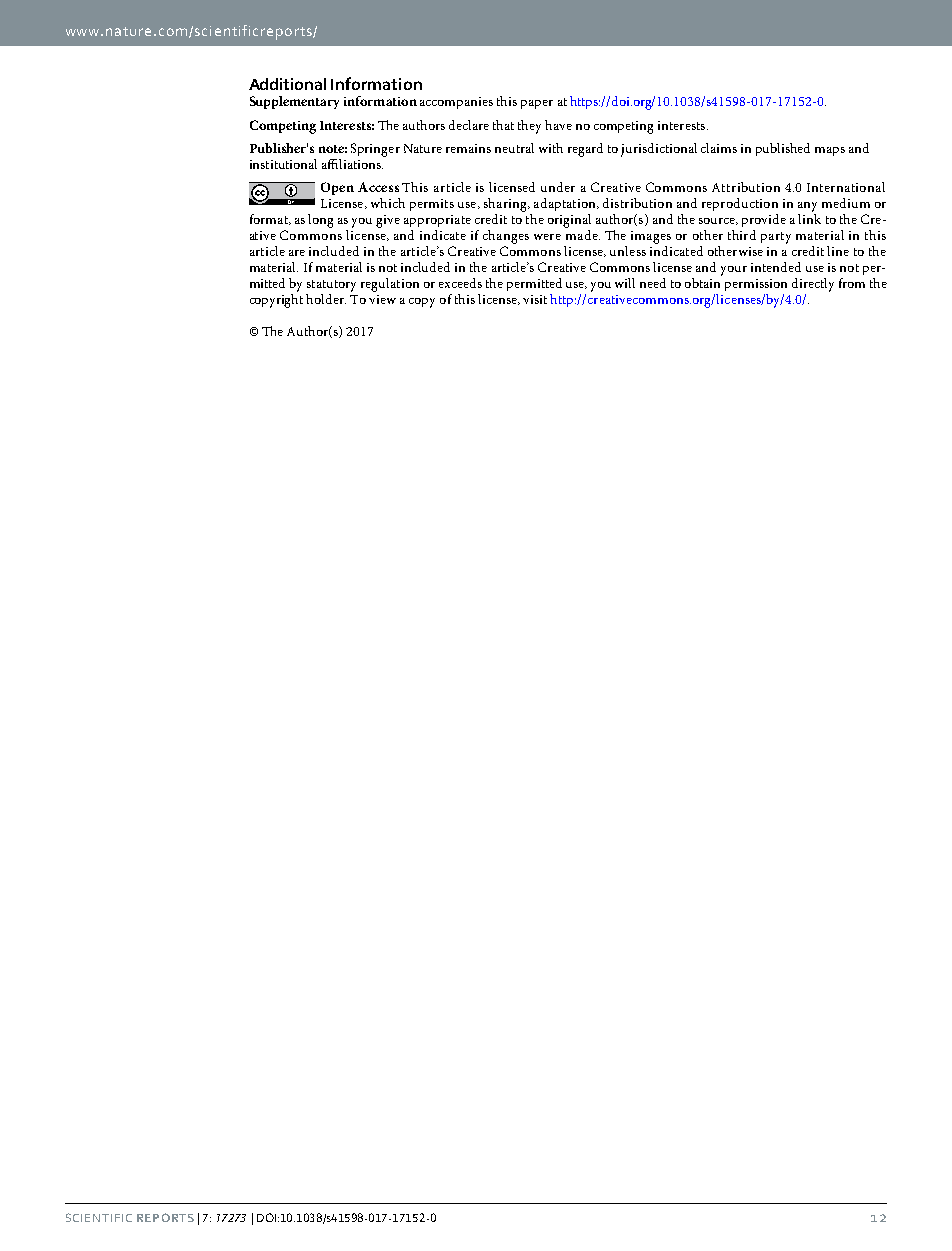 This page has width=952, height=1251. What do you see at coordinates (388, 221) in the page?
I see `give` at bounding box center [388, 221].
